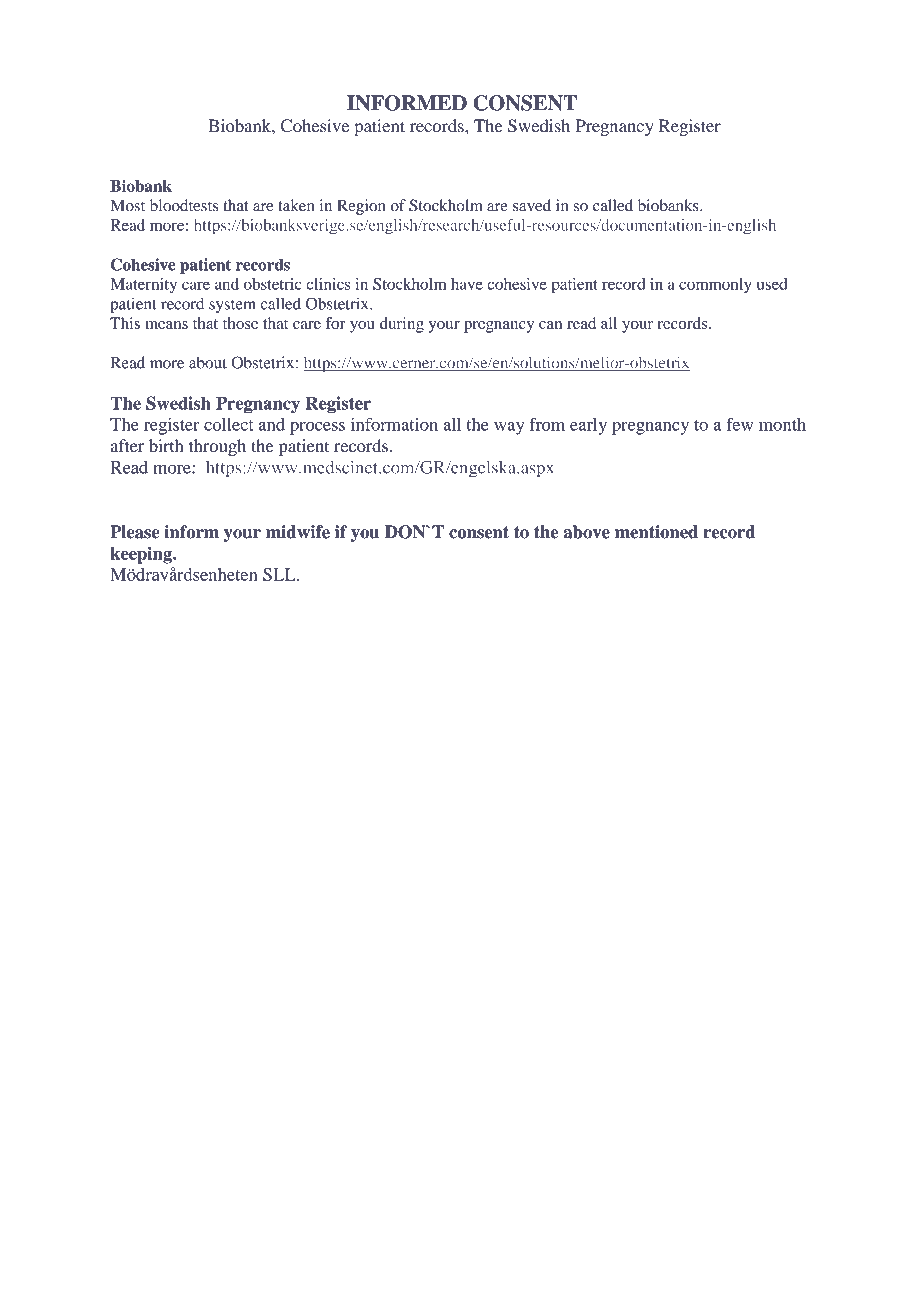 This image has height=1308, width=924. I want to click on about, so click(208, 362).
